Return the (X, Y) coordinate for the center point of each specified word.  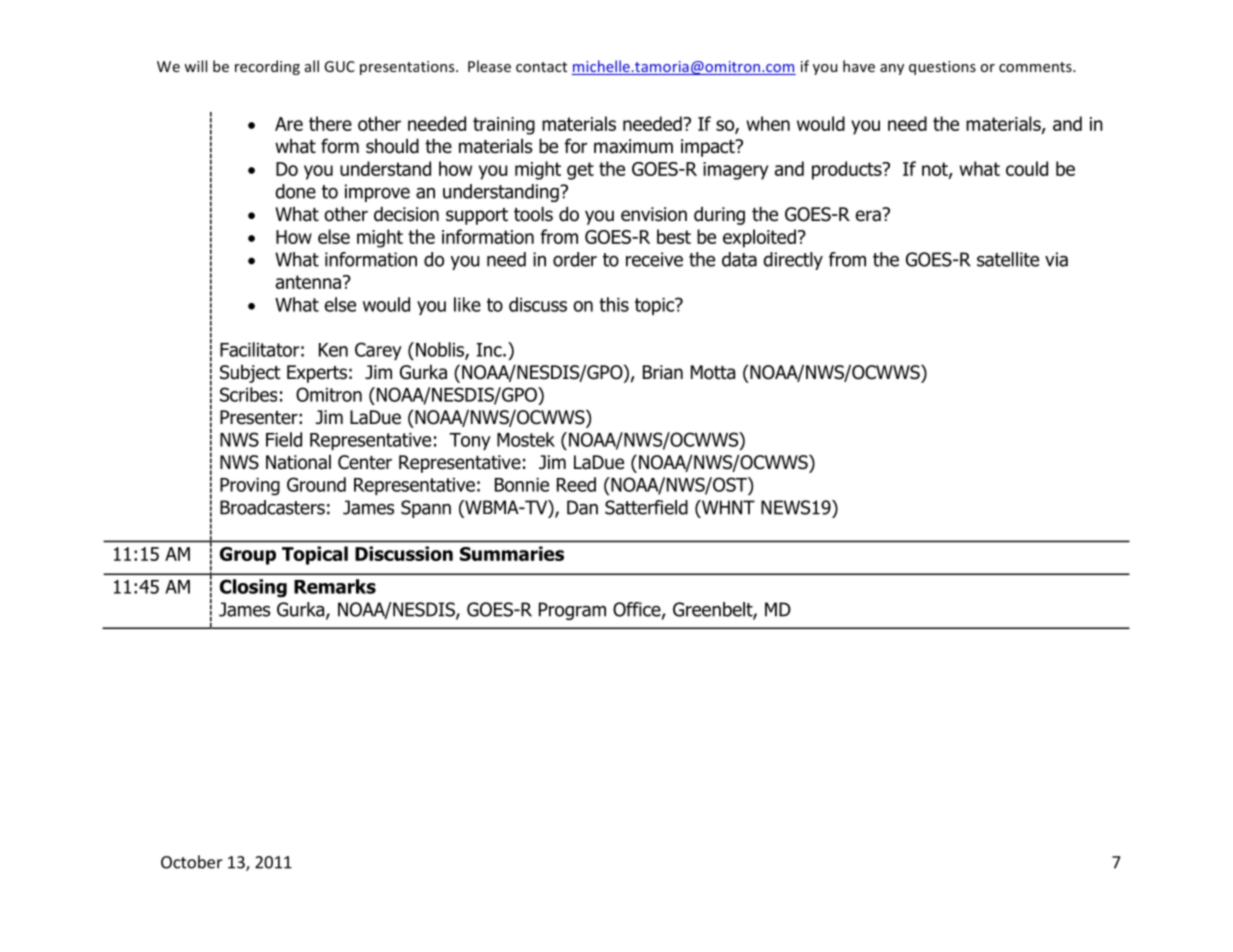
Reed (576, 484)
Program (572, 611)
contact (541, 67)
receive (654, 259)
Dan (582, 507)
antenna (308, 282)
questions (942, 68)
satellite (1008, 259)
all (312, 66)
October (192, 862)
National (298, 462)
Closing (253, 588)
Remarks (335, 586)
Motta (713, 372)
